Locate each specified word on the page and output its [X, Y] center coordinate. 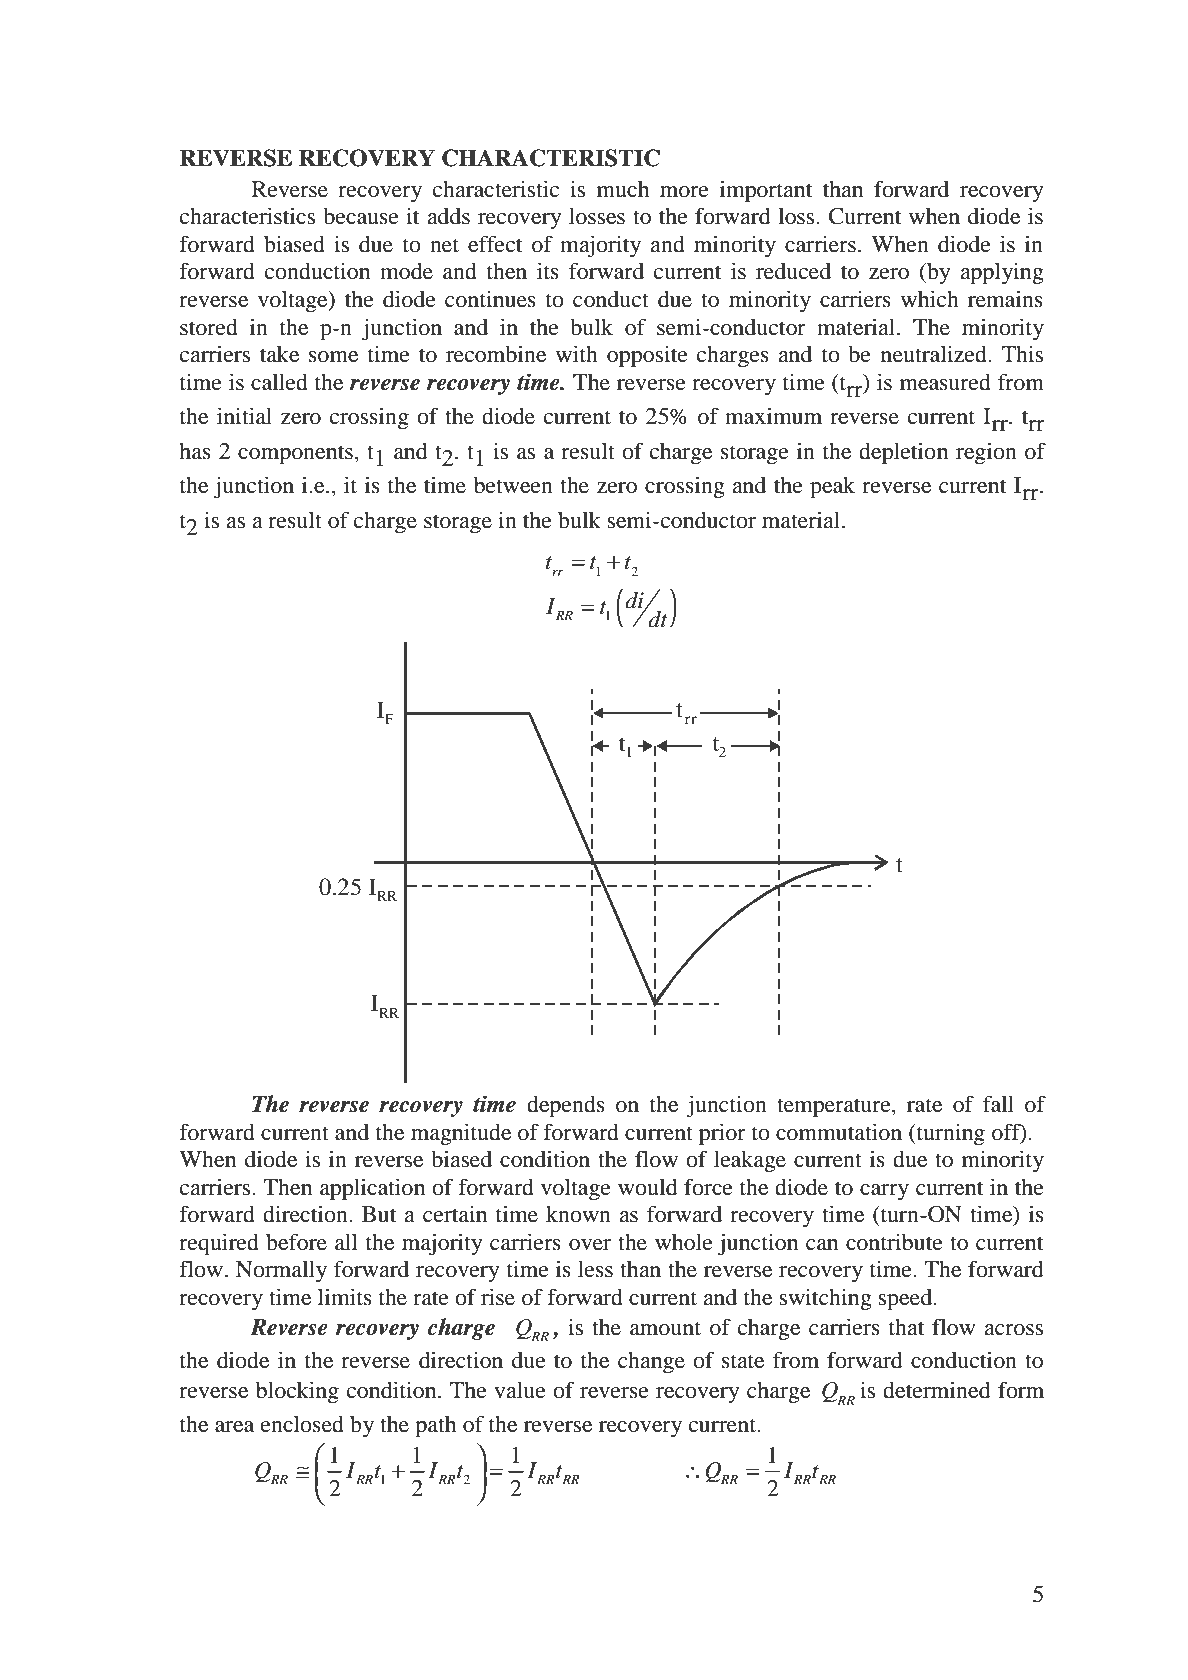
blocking [297, 1392]
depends [566, 1107]
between [513, 485]
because [361, 216]
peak [832, 487]
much [623, 189]
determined [936, 1390]
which [930, 299]
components [295, 455]
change [651, 1362]
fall [998, 1103]
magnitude [461, 1134]
